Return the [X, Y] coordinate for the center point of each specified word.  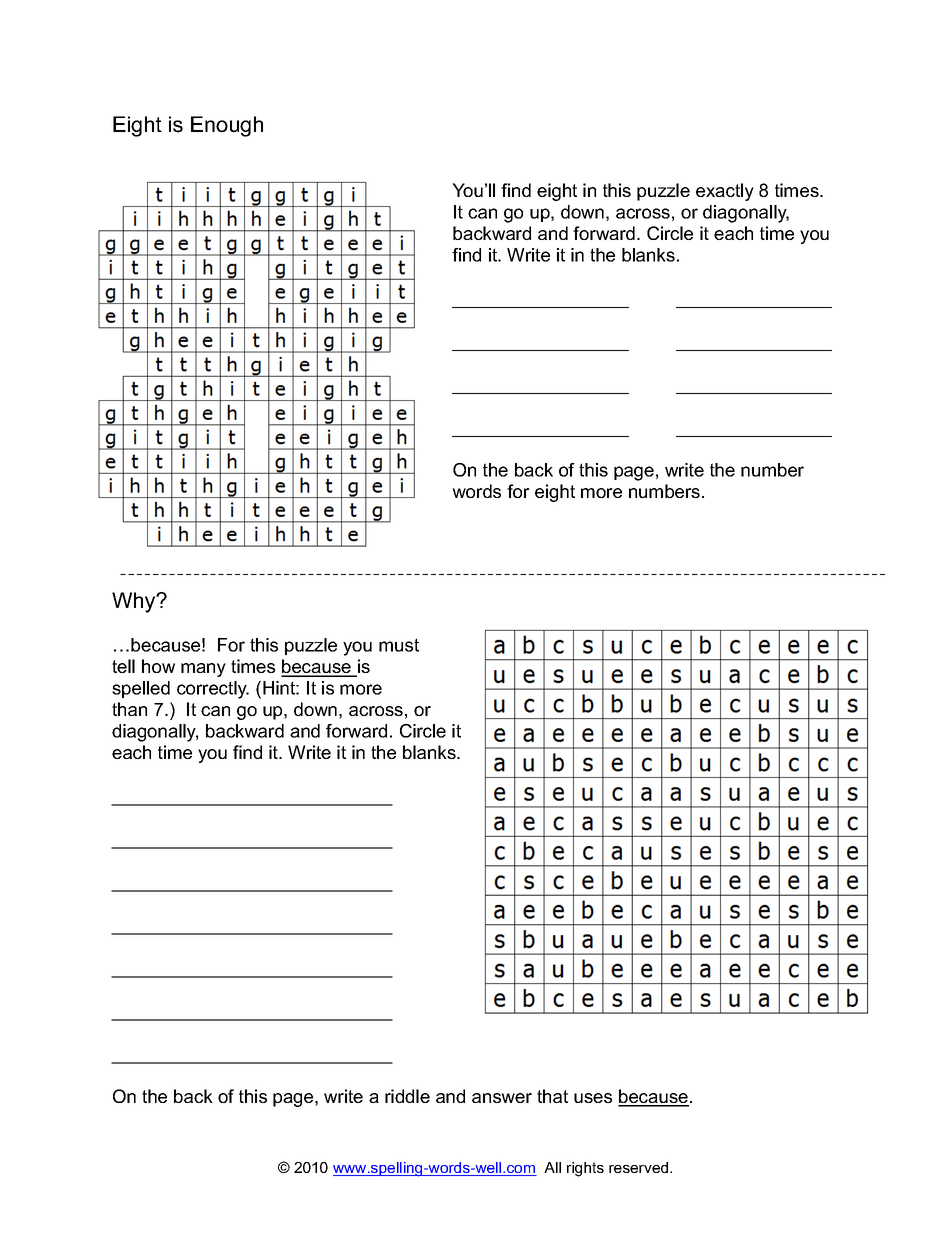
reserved [640, 1167]
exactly [725, 192]
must [399, 645]
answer [502, 1098]
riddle [407, 1096]
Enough [227, 126]
